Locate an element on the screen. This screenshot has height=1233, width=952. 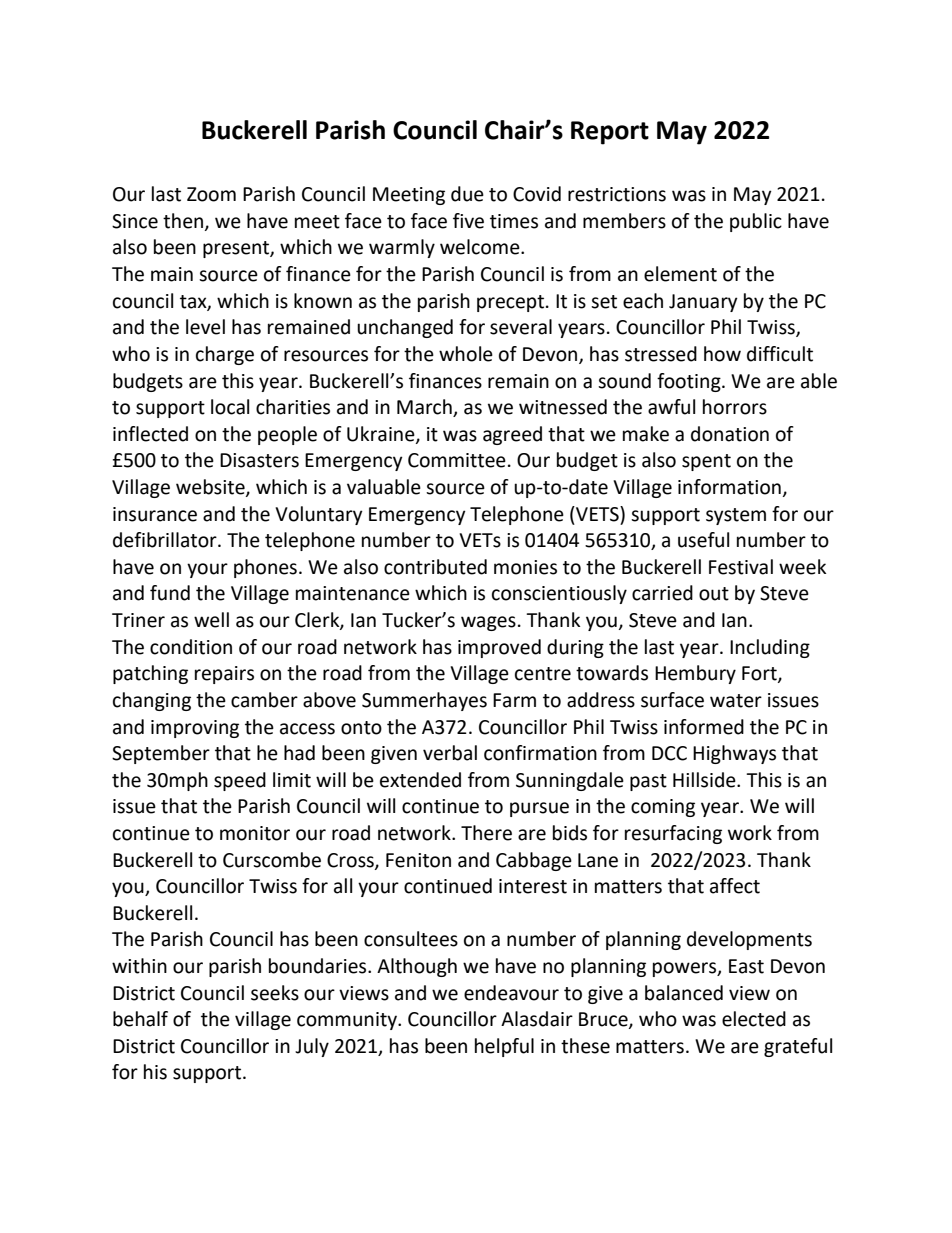
contributed is located at coordinates (435, 567).
